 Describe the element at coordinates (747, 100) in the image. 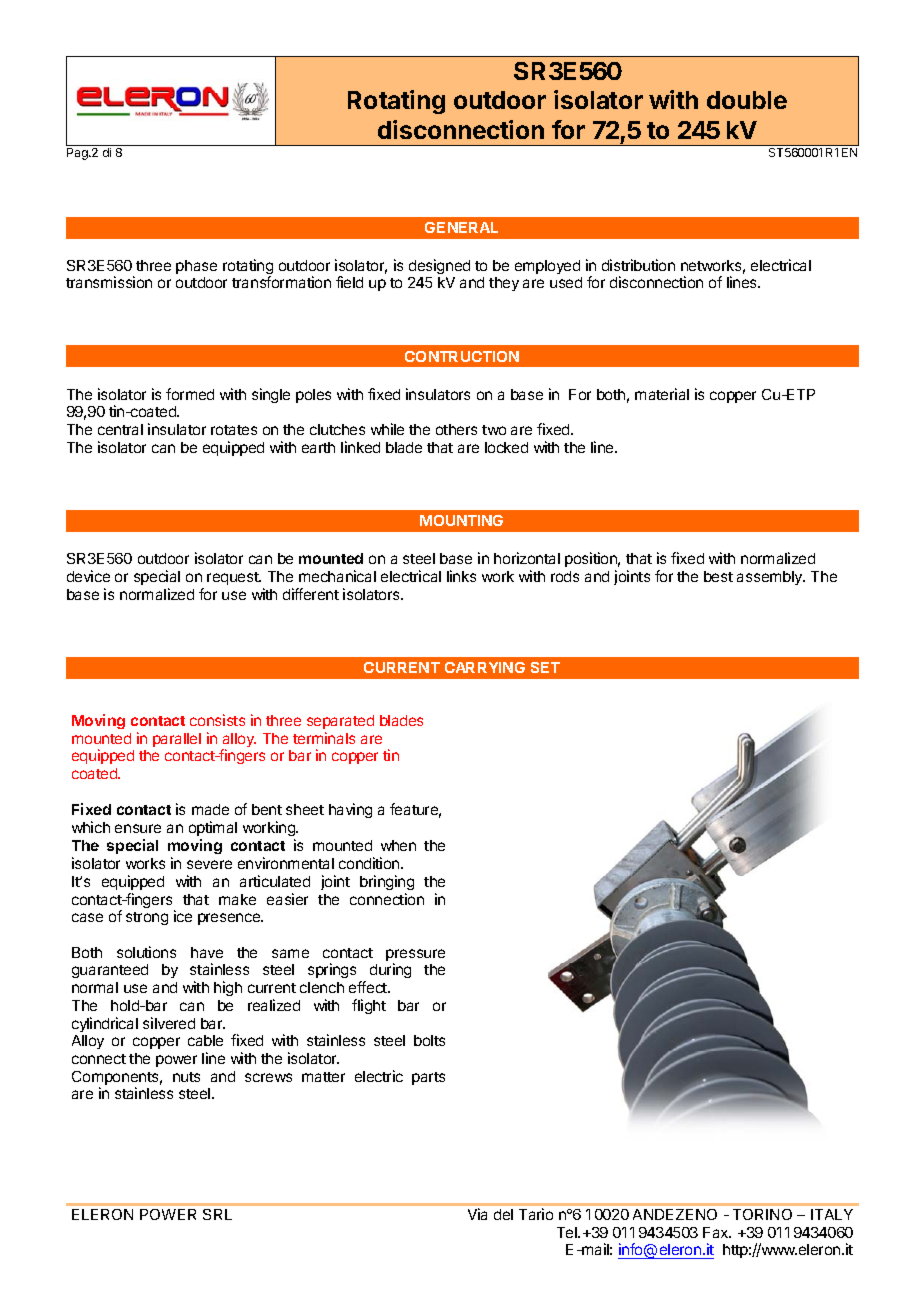

I see `double` at that location.
